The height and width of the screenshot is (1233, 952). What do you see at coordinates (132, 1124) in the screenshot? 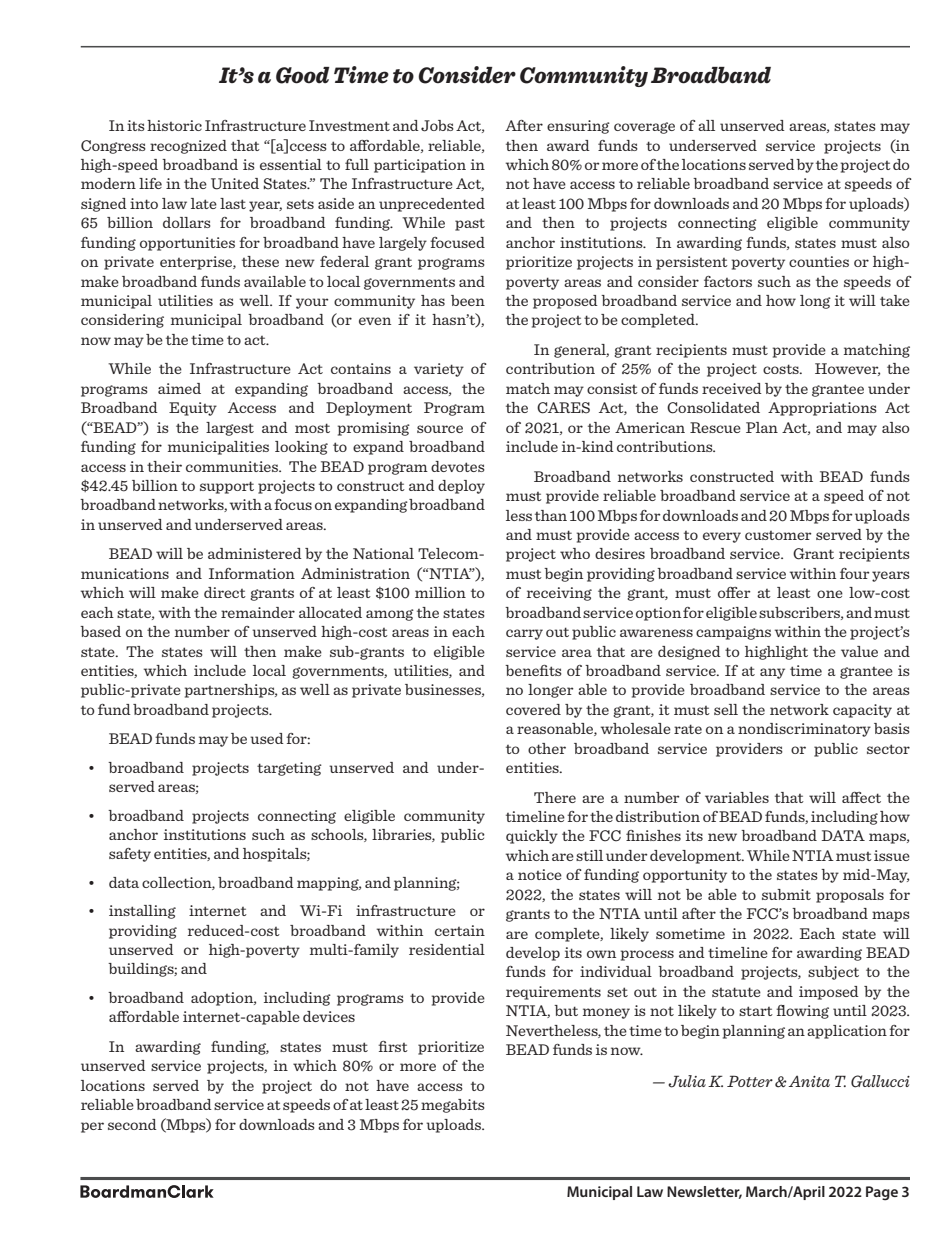
I see `second` at bounding box center [132, 1124].
